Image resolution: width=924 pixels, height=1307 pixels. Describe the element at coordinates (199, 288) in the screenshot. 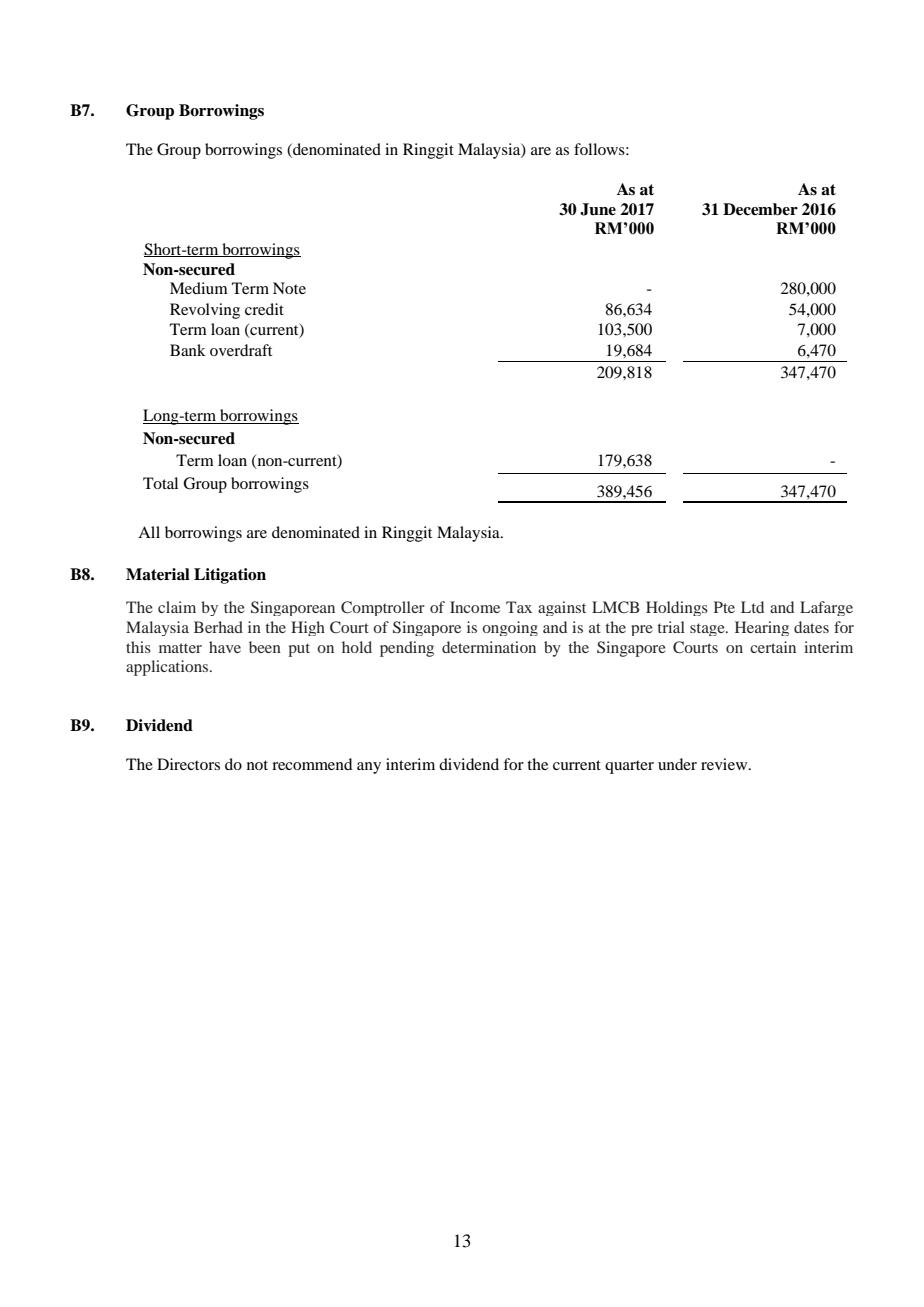

I see `Medium` at that location.
